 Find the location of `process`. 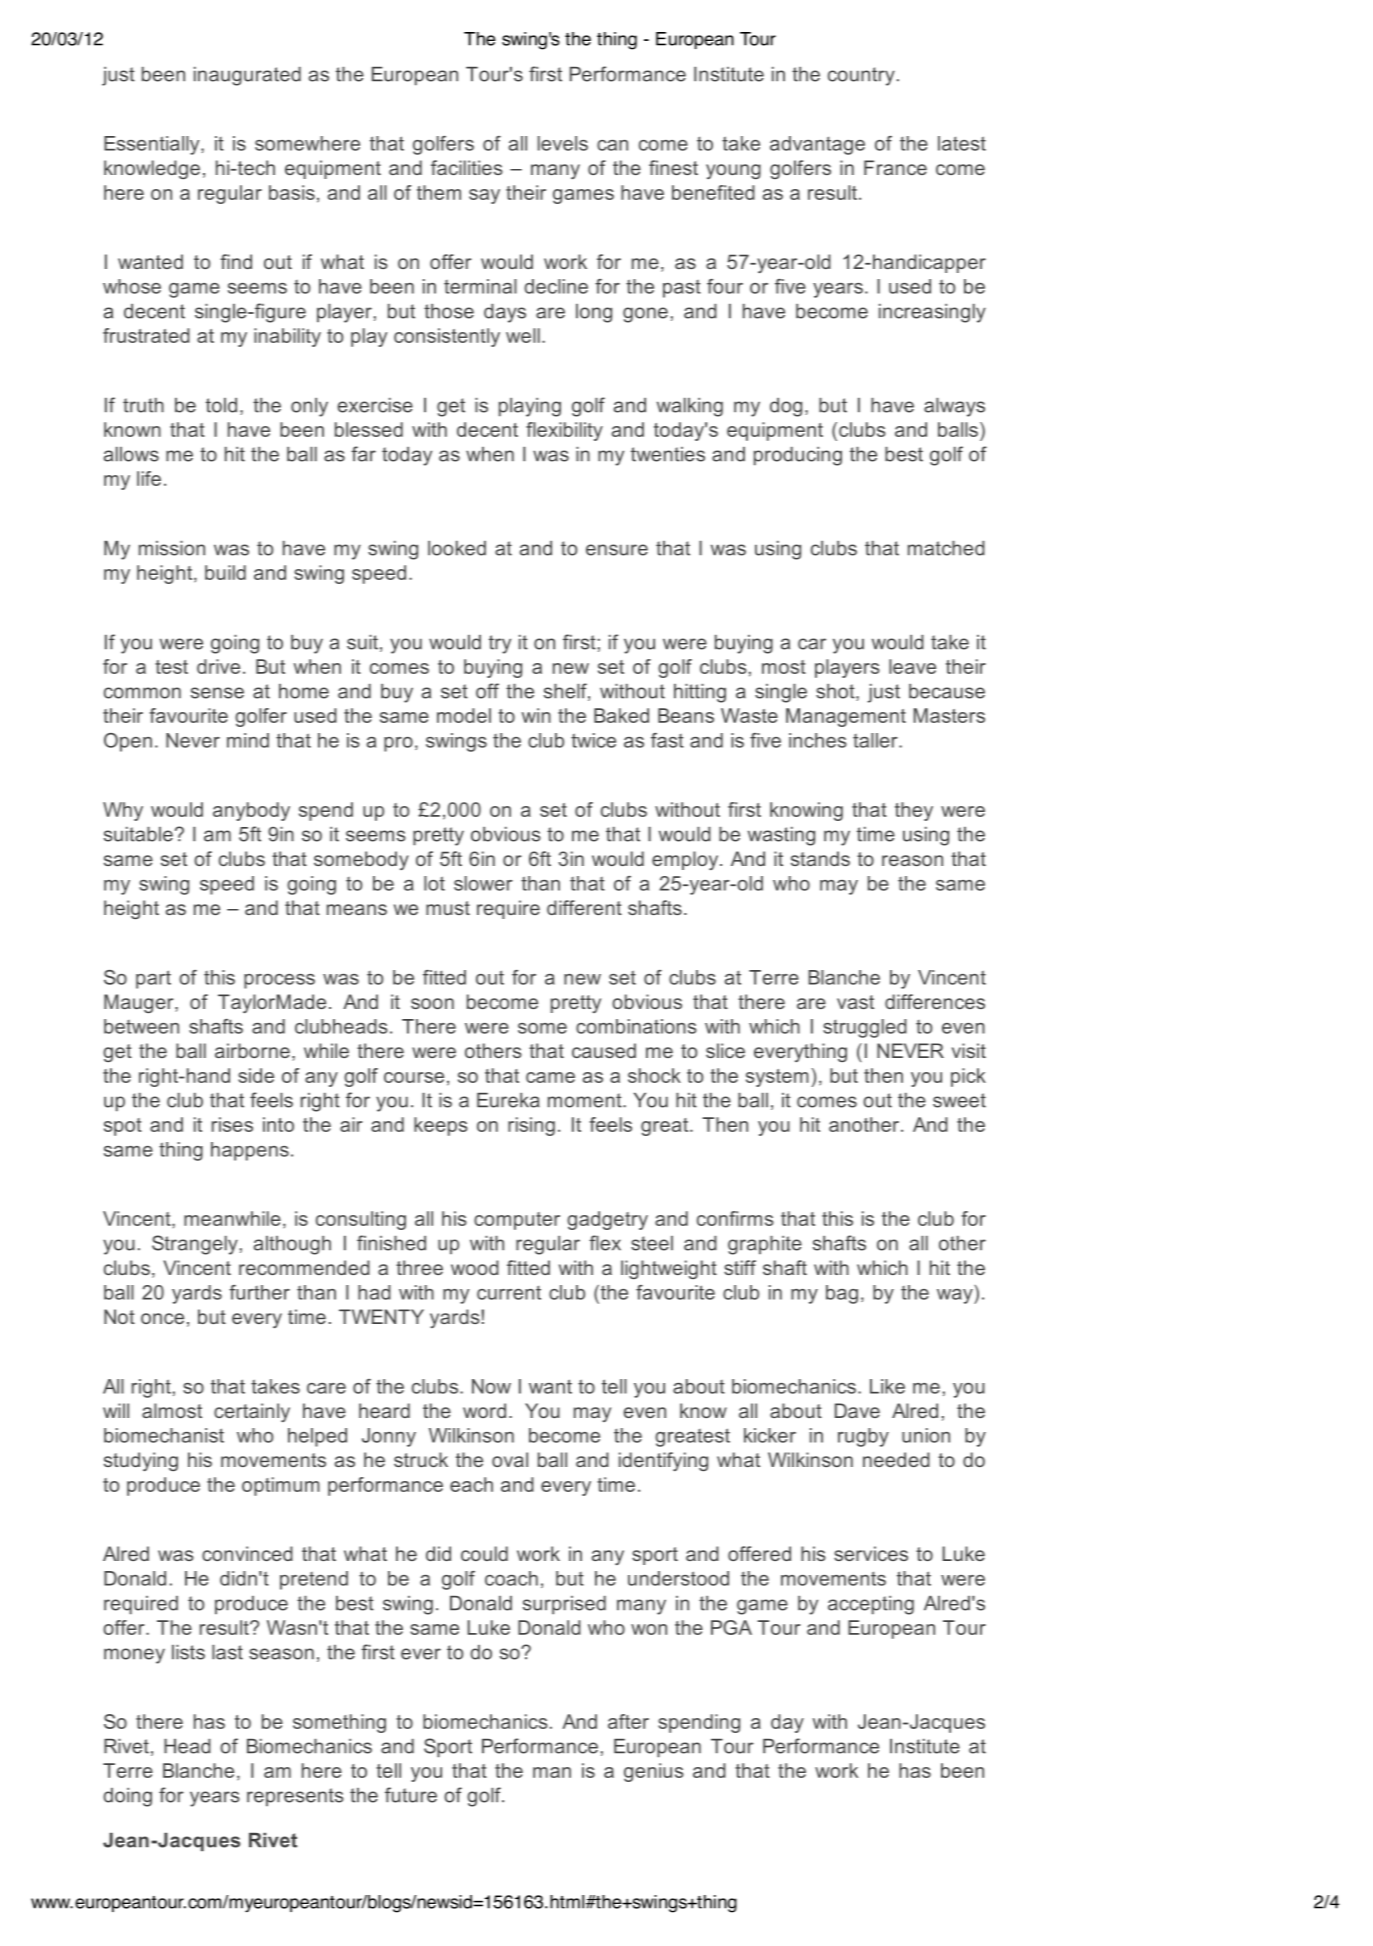

process is located at coordinates (279, 981).
